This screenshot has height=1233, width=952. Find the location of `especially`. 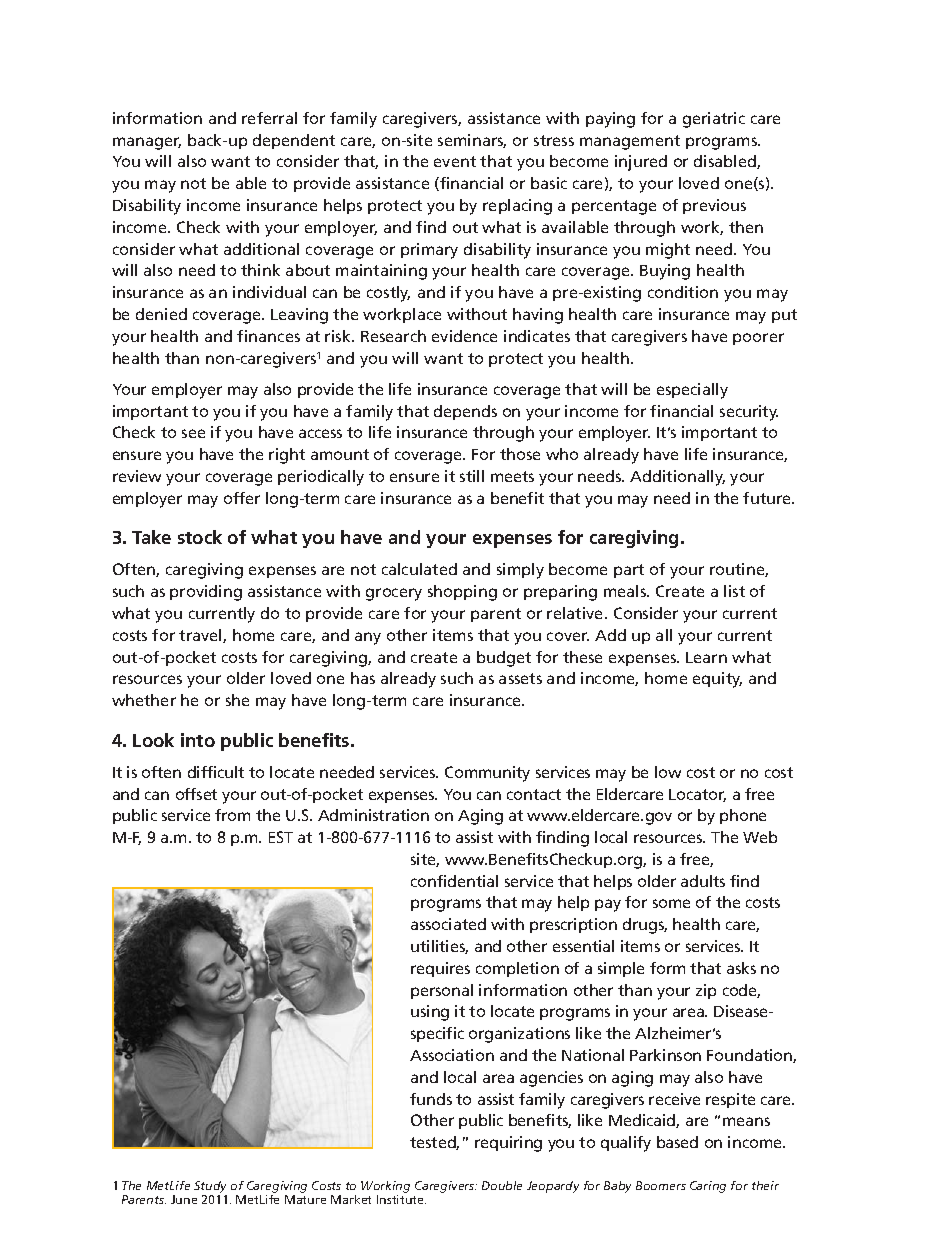

especially is located at coordinates (692, 391).
